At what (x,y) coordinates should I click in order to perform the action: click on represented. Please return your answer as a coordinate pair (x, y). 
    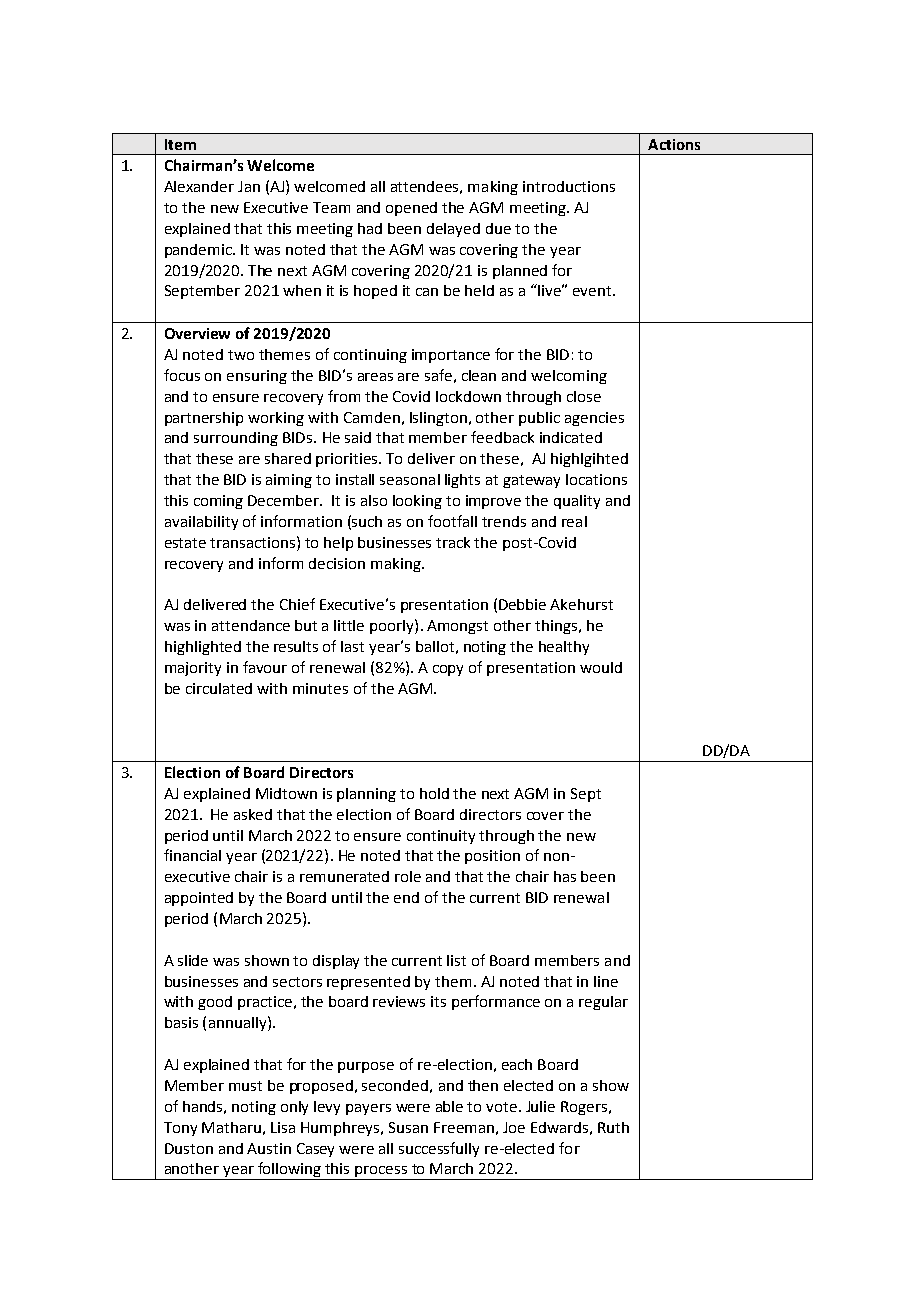
    Looking at the image, I should click on (368, 983).
